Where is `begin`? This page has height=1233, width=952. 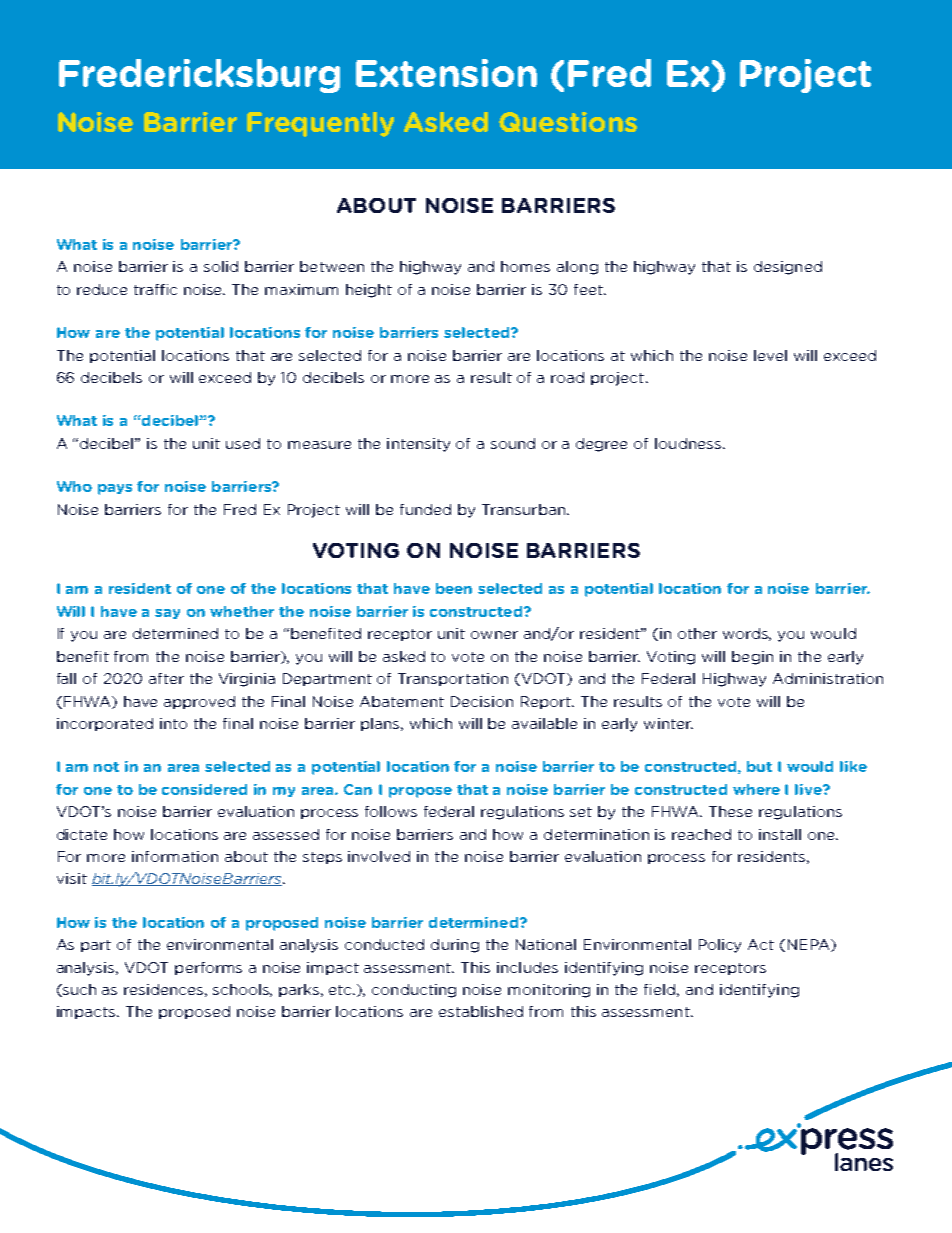 begin is located at coordinates (752, 658).
